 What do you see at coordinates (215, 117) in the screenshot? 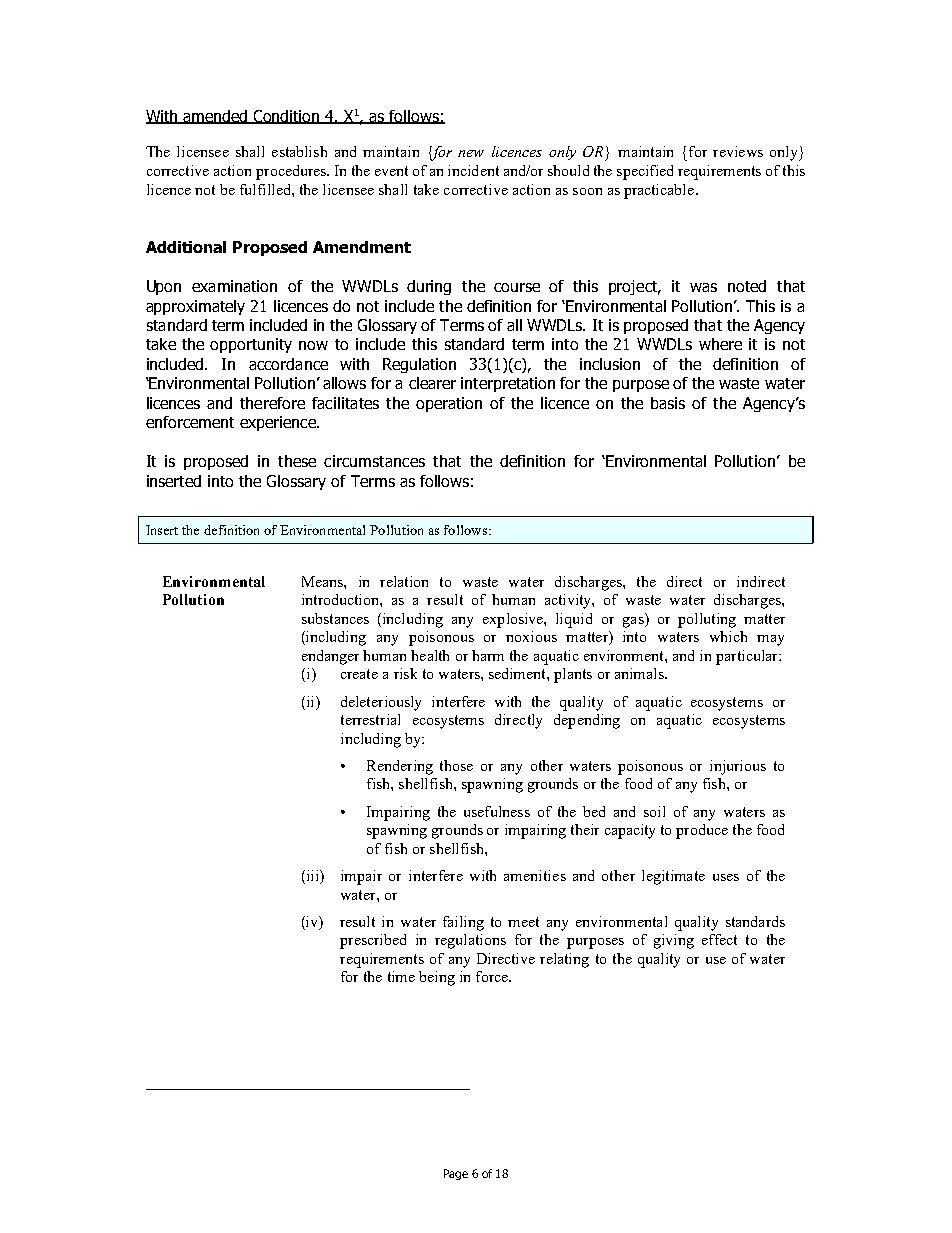
I see `amended` at bounding box center [215, 117].
